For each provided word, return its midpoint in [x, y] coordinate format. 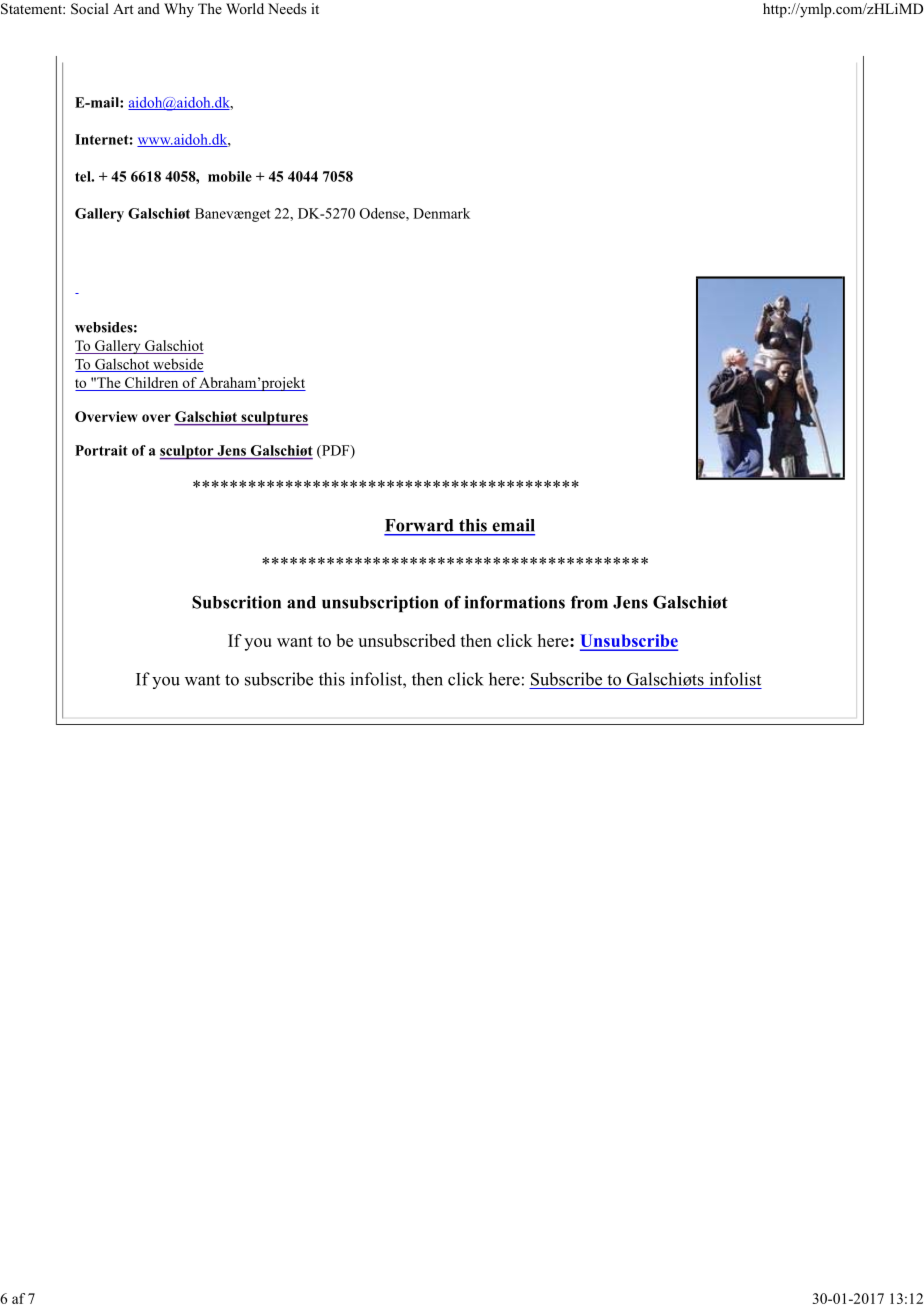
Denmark [441, 213]
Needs [287, 8]
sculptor [188, 452]
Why [179, 10]
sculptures [273, 418]
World [245, 8]
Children [151, 382]
